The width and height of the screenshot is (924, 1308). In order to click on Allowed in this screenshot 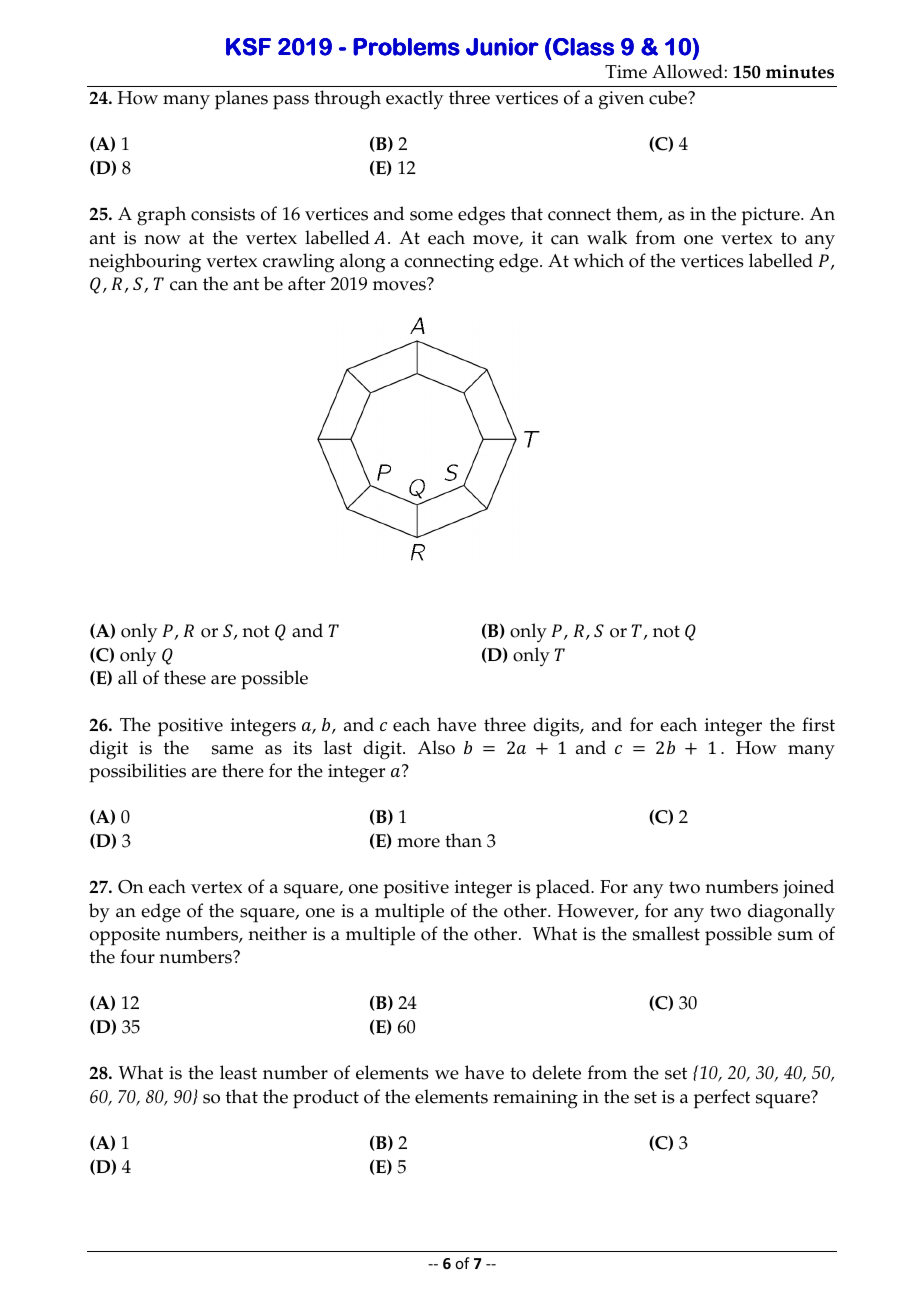, I will do `click(687, 71)`.
